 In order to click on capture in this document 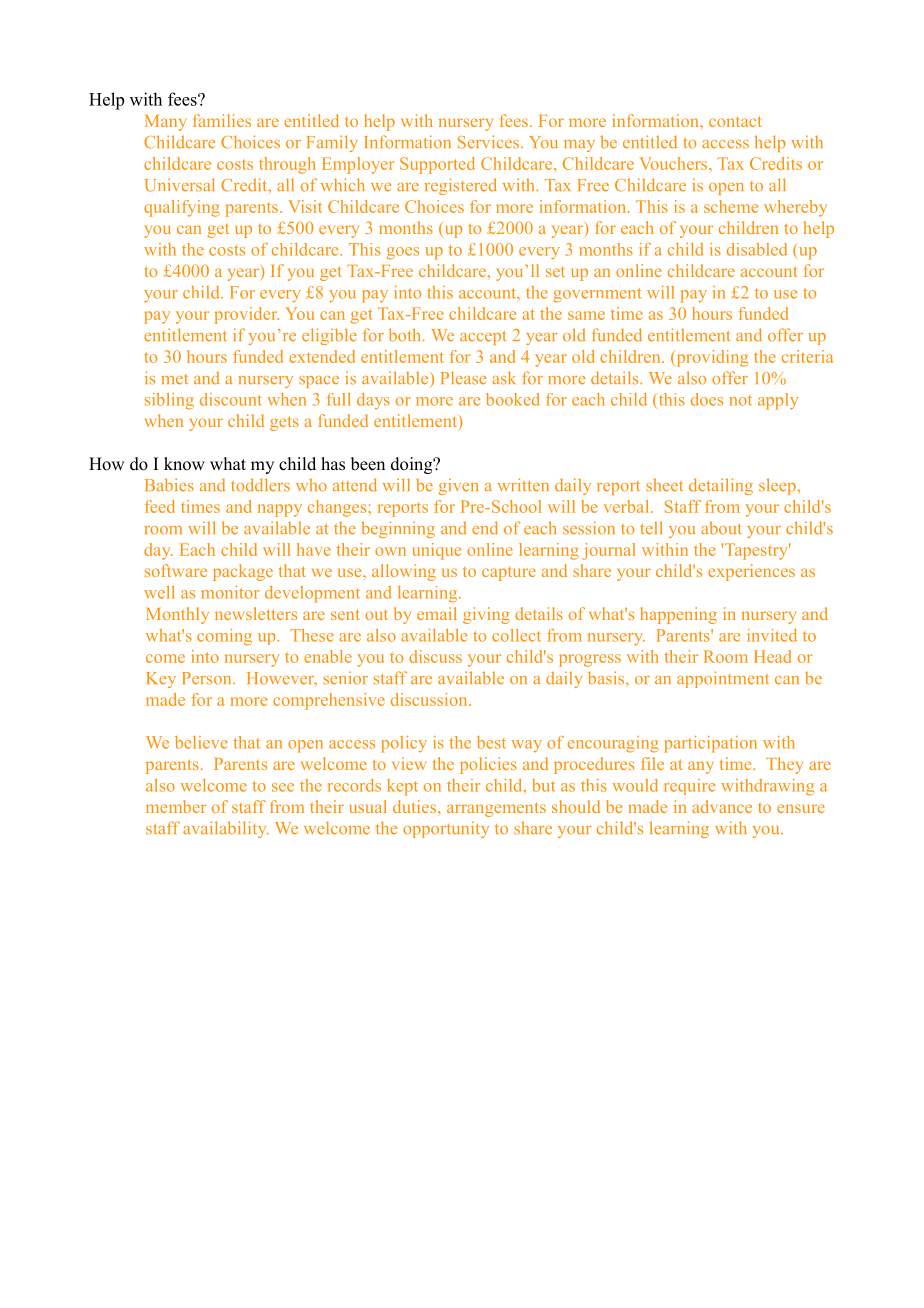, I will do `click(509, 574)`.
